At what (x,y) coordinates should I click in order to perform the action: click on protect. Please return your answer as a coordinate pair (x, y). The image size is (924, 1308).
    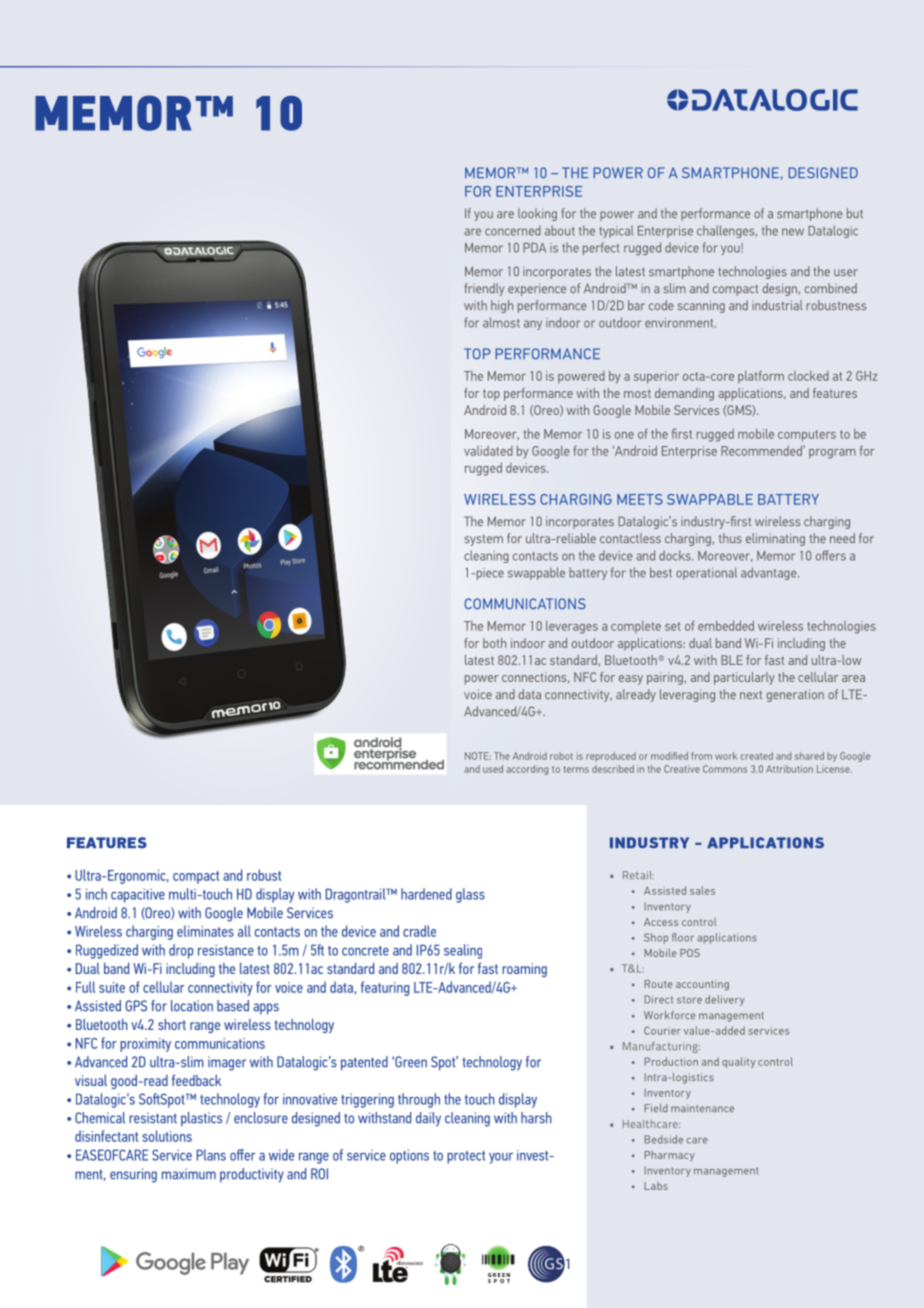
    Looking at the image, I should click on (466, 1157).
